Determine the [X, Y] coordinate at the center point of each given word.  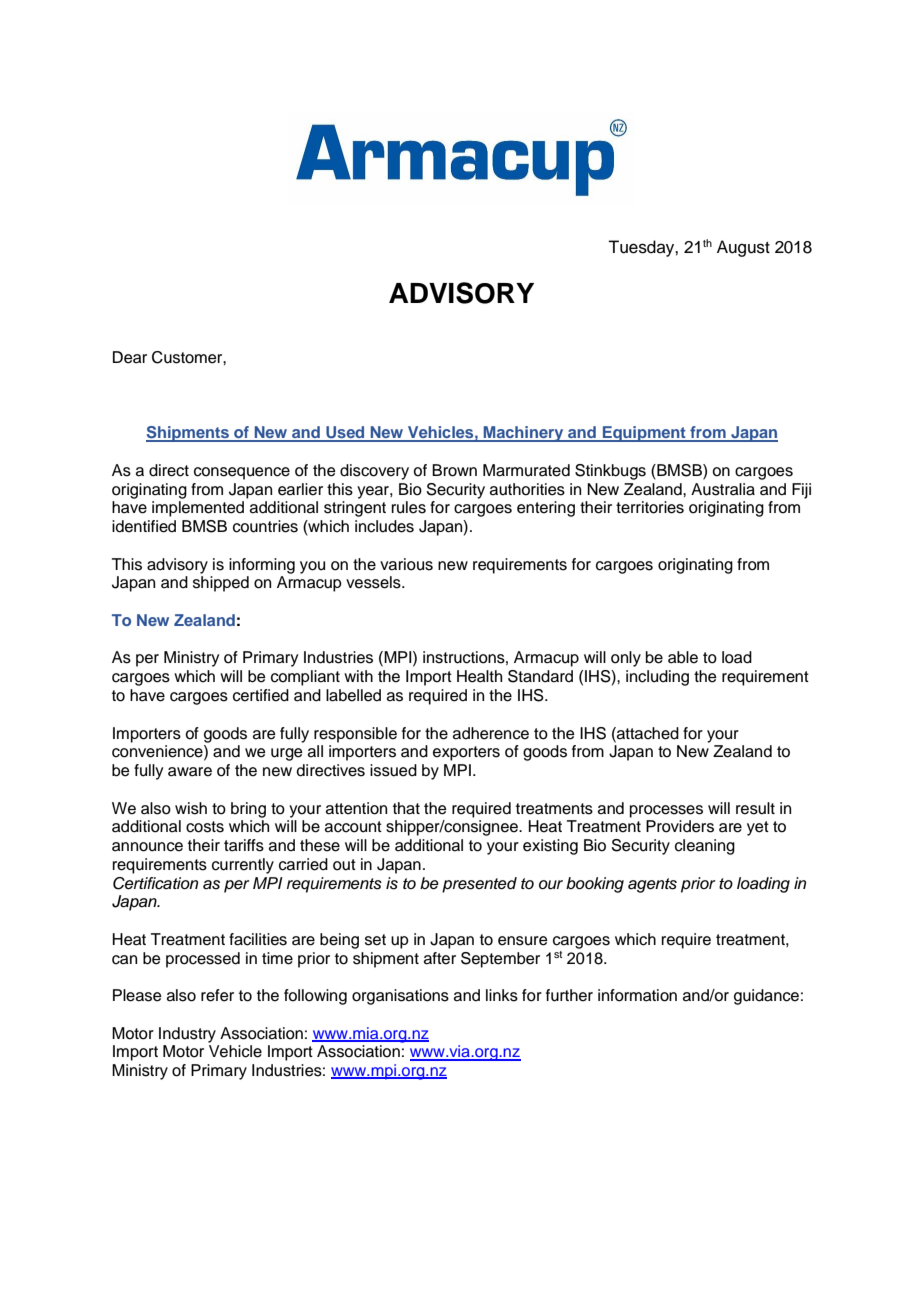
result [755, 808]
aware [190, 772]
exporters [466, 753]
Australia [723, 489]
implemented [198, 509]
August [743, 248]
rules [409, 507]
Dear [130, 357]
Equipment [644, 434]
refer [217, 995]
